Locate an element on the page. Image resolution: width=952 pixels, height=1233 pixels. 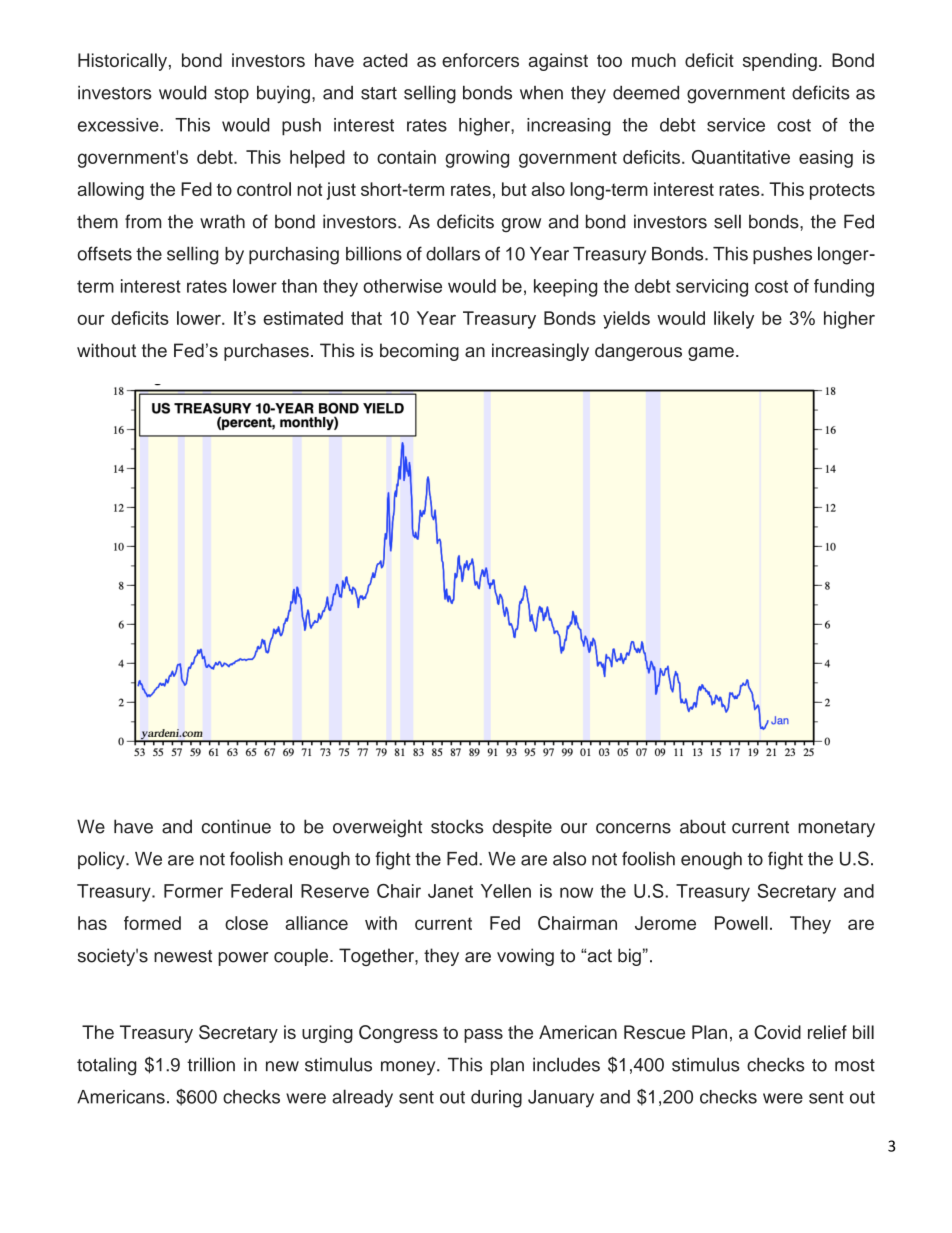
spending is located at coordinates (780, 62).
